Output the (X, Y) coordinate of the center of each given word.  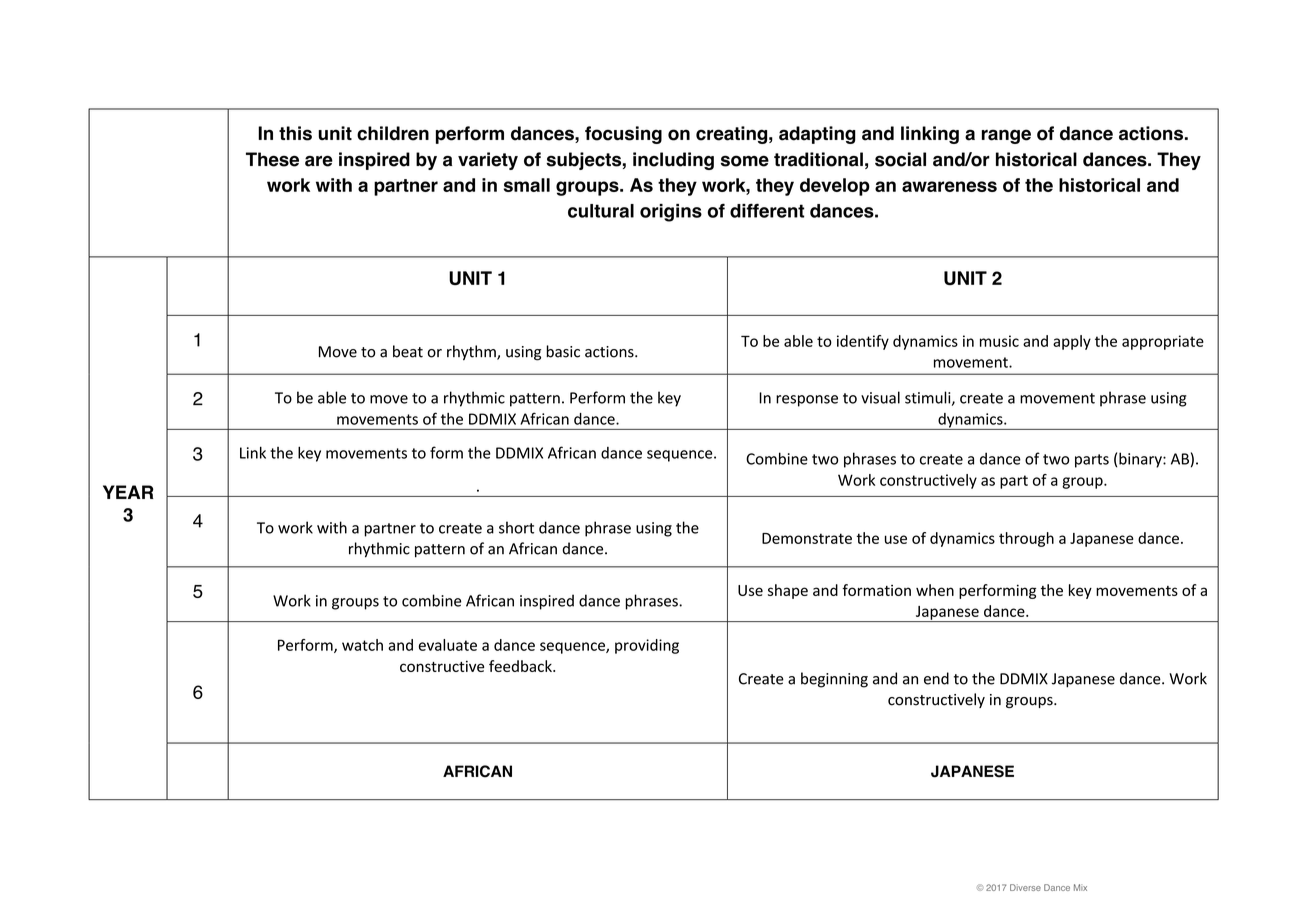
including (673, 161)
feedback (521, 666)
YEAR (128, 492)
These (272, 159)
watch (362, 645)
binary (1141, 460)
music (999, 341)
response (807, 401)
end (936, 678)
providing (647, 646)
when (935, 590)
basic (563, 351)
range (1006, 136)
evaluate (448, 645)
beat (408, 351)
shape (788, 591)
